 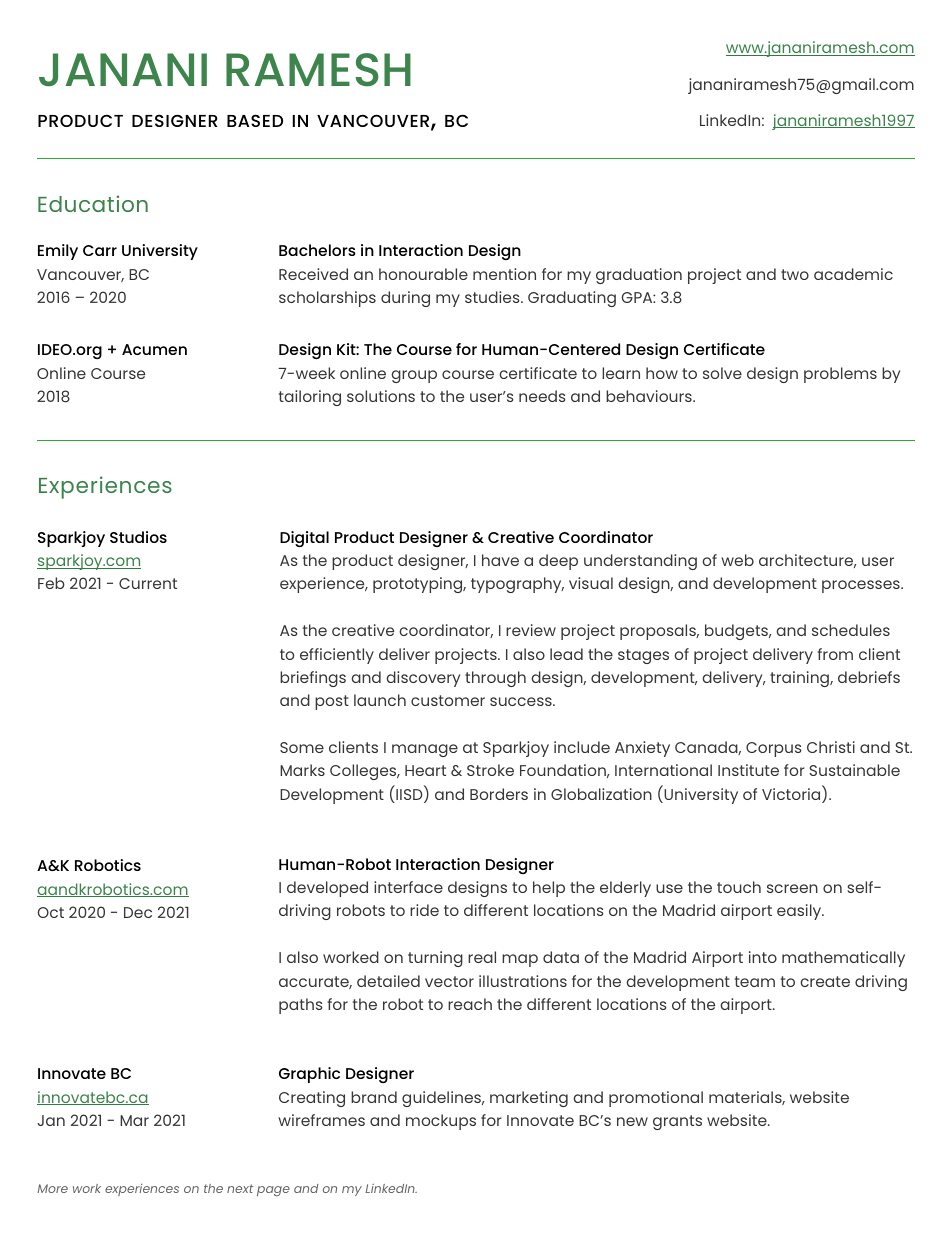 What do you see at coordinates (441, 1122) in the document?
I see `mockups` at bounding box center [441, 1122].
